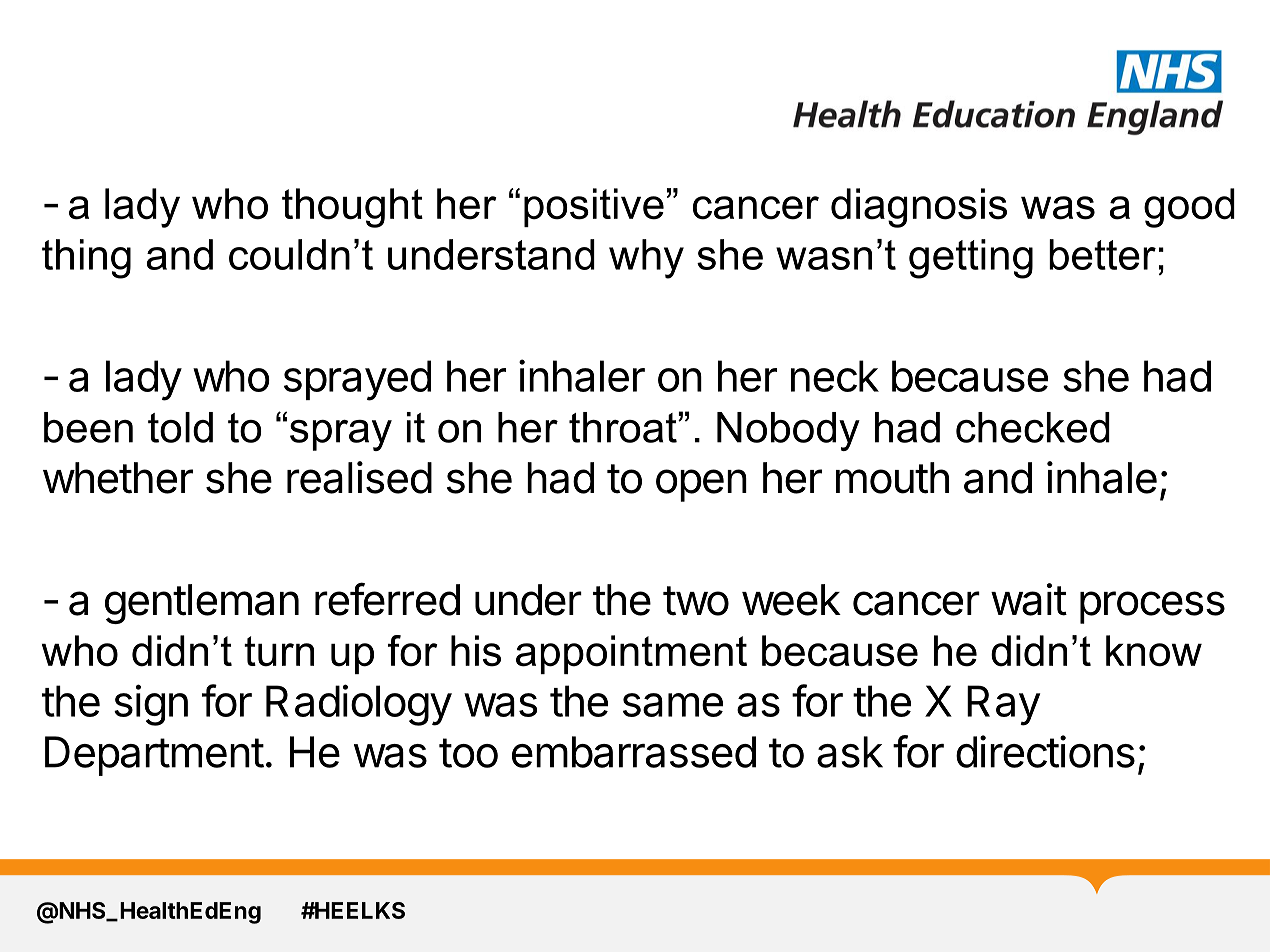 The height and width of the image is (952, 1270). What do you see at coordinates (634, 752) in the image?
I see `embarrassed` at bounding box center [634, 752].
